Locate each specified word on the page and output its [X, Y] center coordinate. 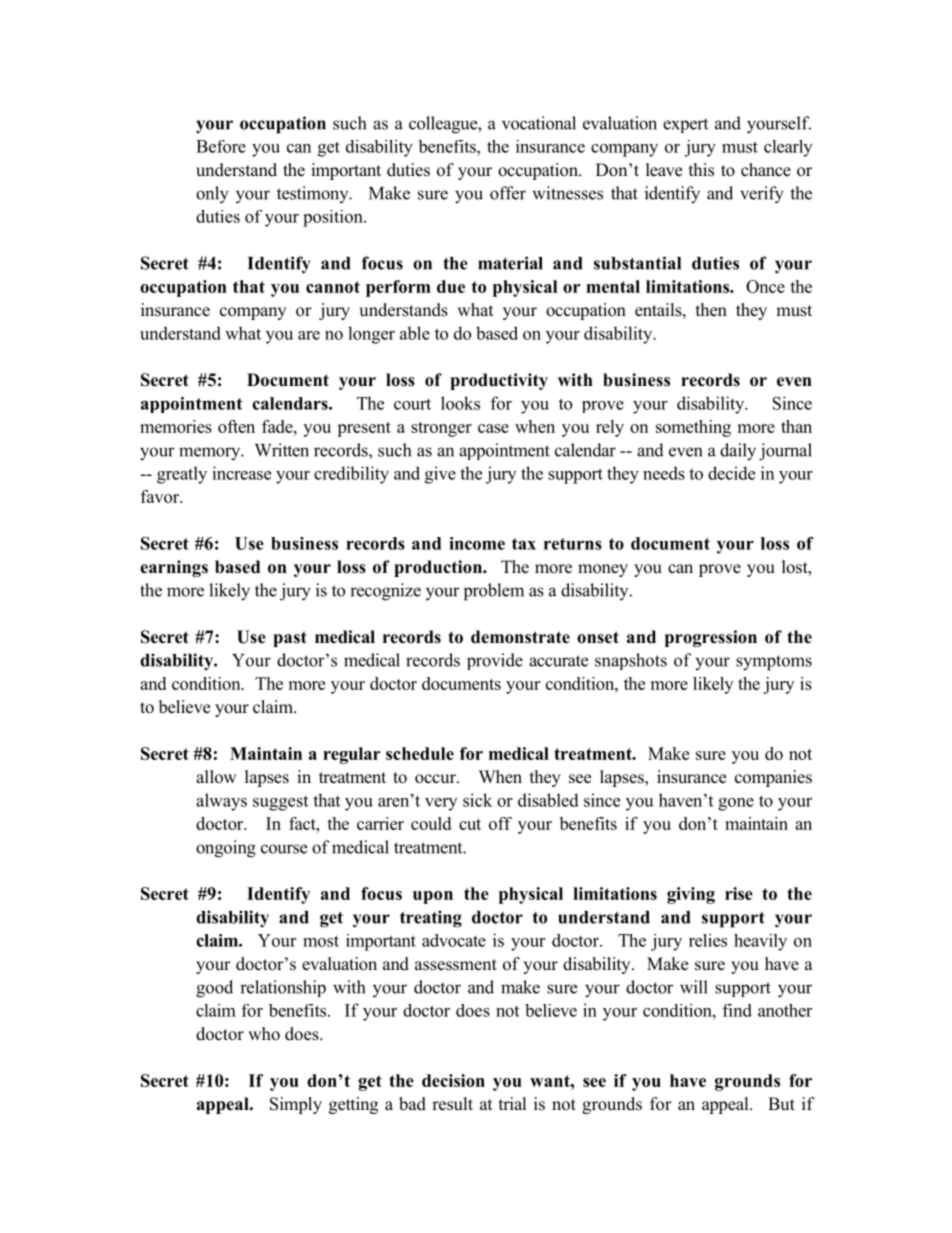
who [264, 1034]
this [701, 170]
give [440, 475]
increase [241, 473]
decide [731, 473]
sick [477, 800]
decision [453, 1080]
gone [736, 804]
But [781, 1104]
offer [508, 193]
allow [216, 777]
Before [221, 146]
